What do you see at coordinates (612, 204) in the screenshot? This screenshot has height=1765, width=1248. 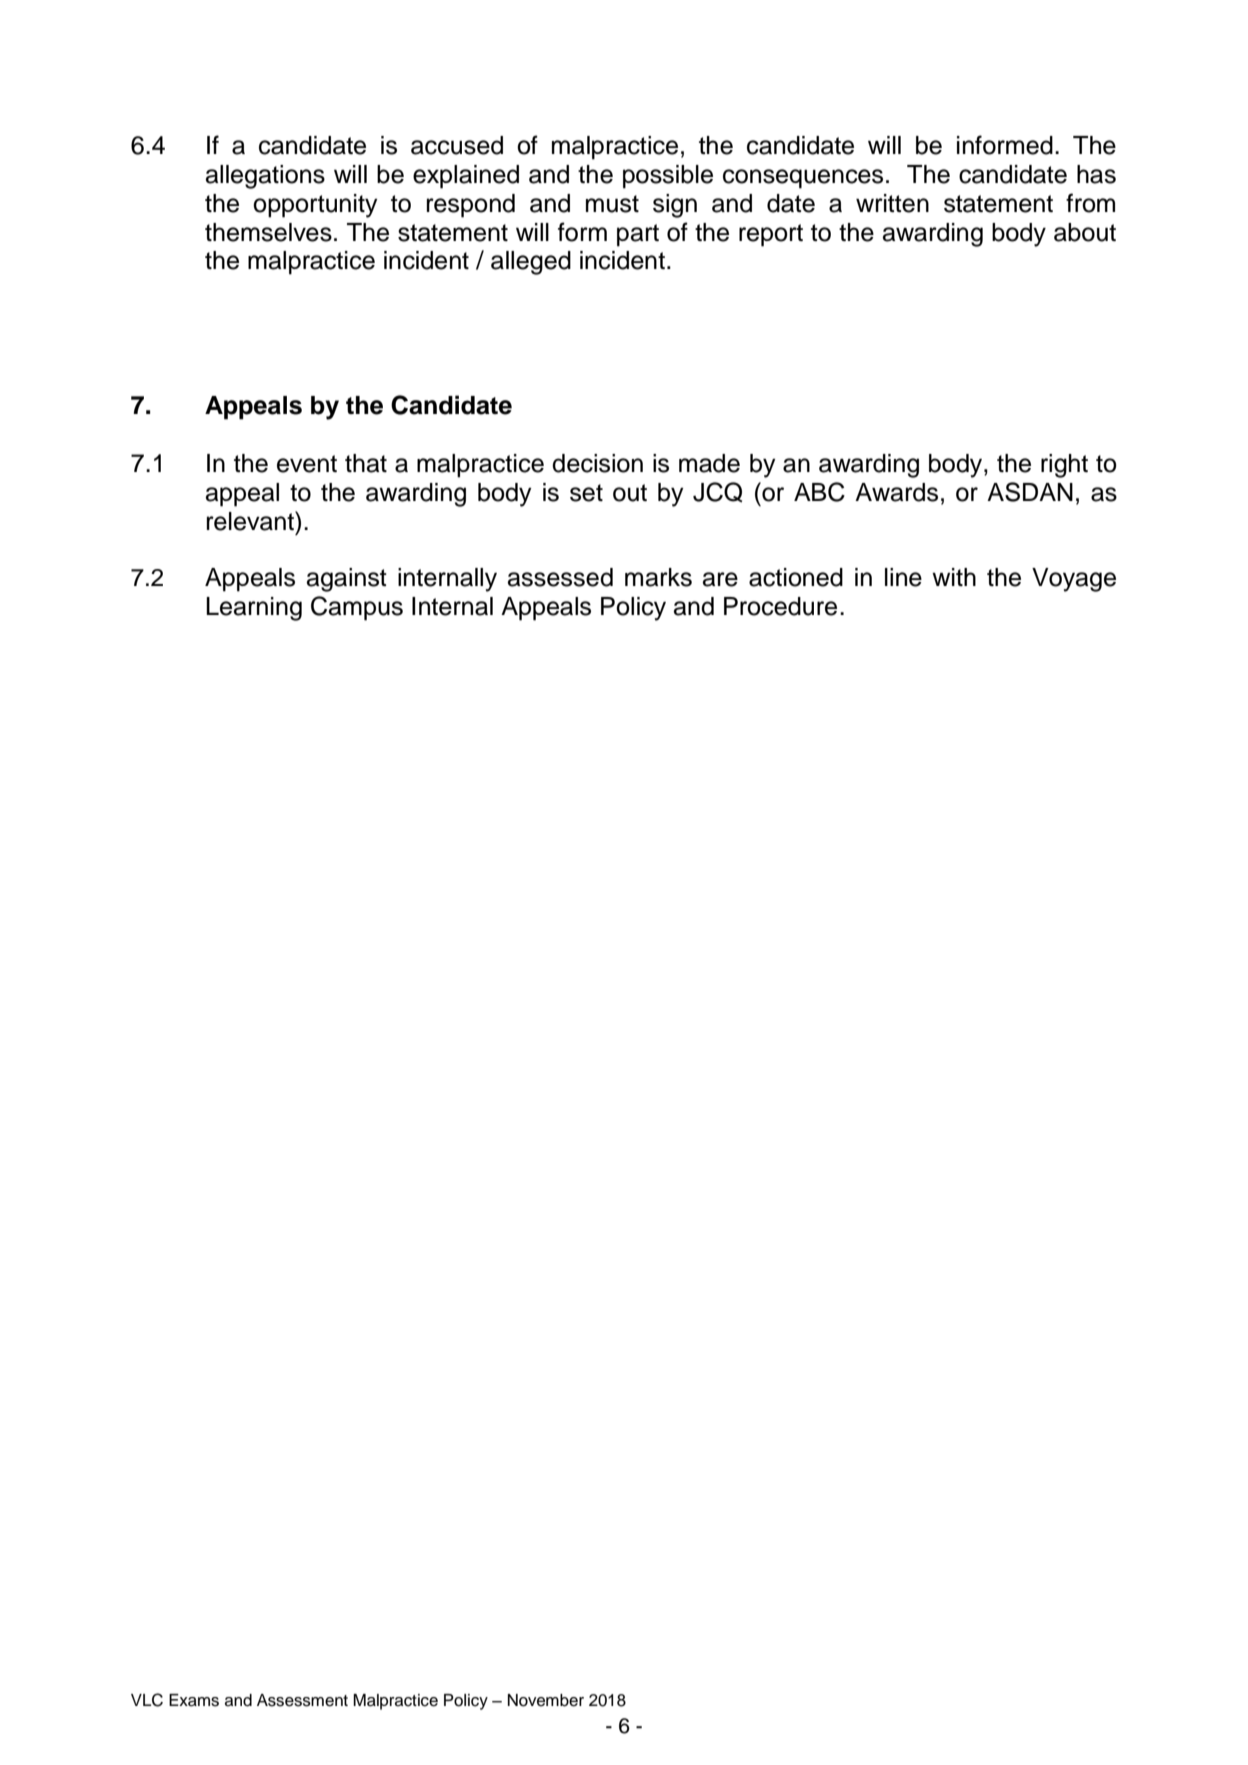 I see `must` at bounding box center [612, 204].
